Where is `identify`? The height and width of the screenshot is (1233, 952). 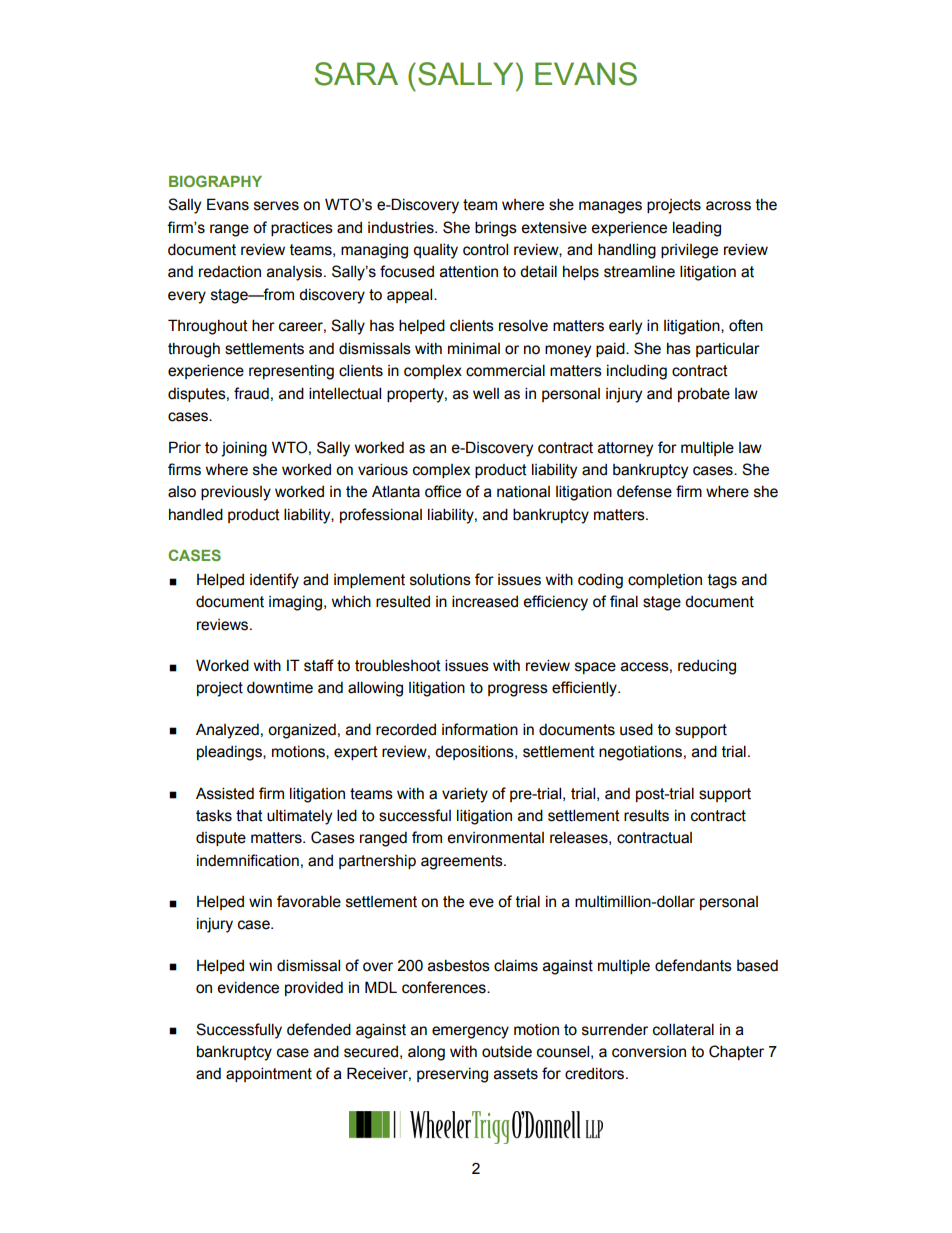 identify is located at coordinates (274, 581).
